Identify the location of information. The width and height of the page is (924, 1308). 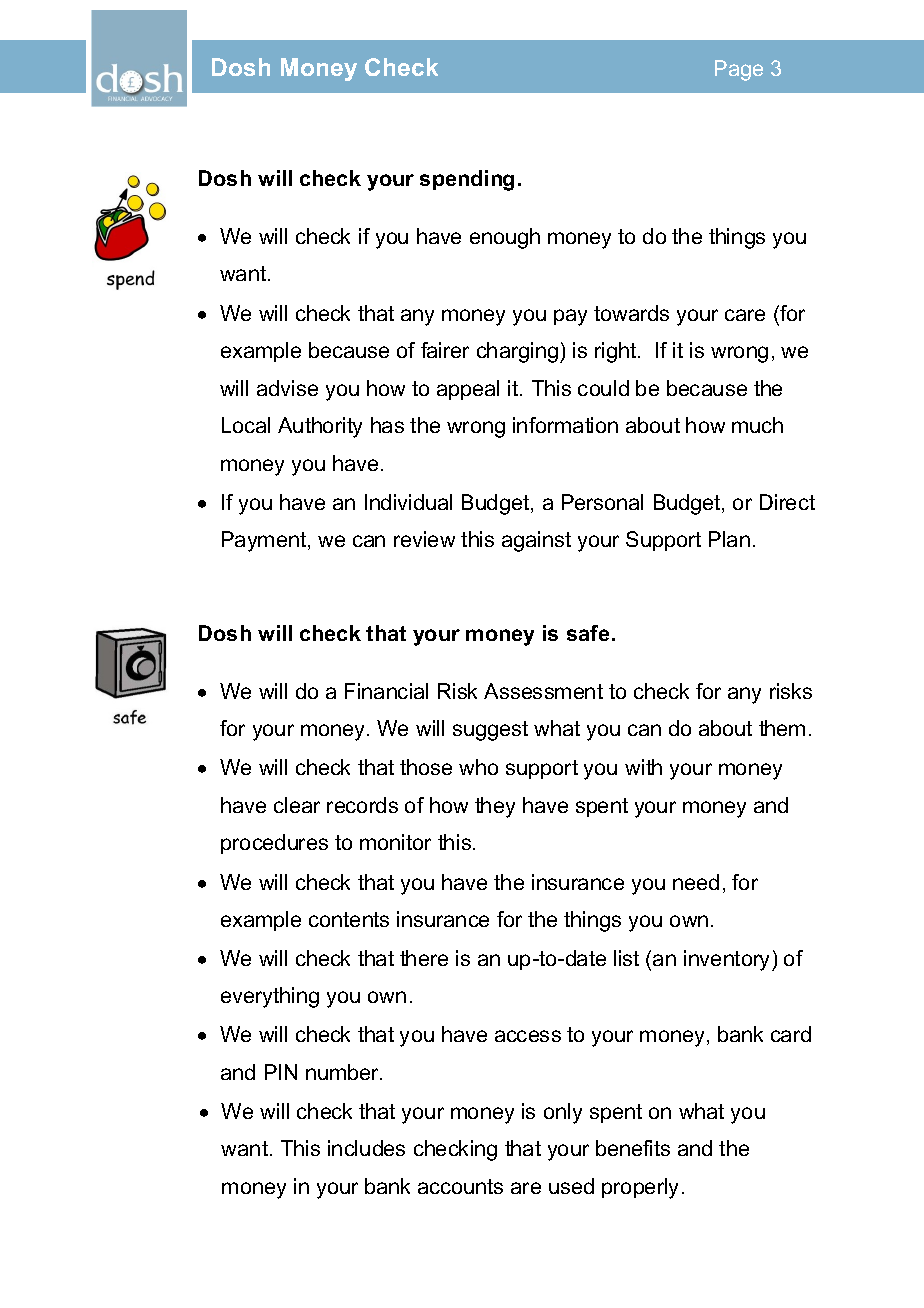
(565, 425).
